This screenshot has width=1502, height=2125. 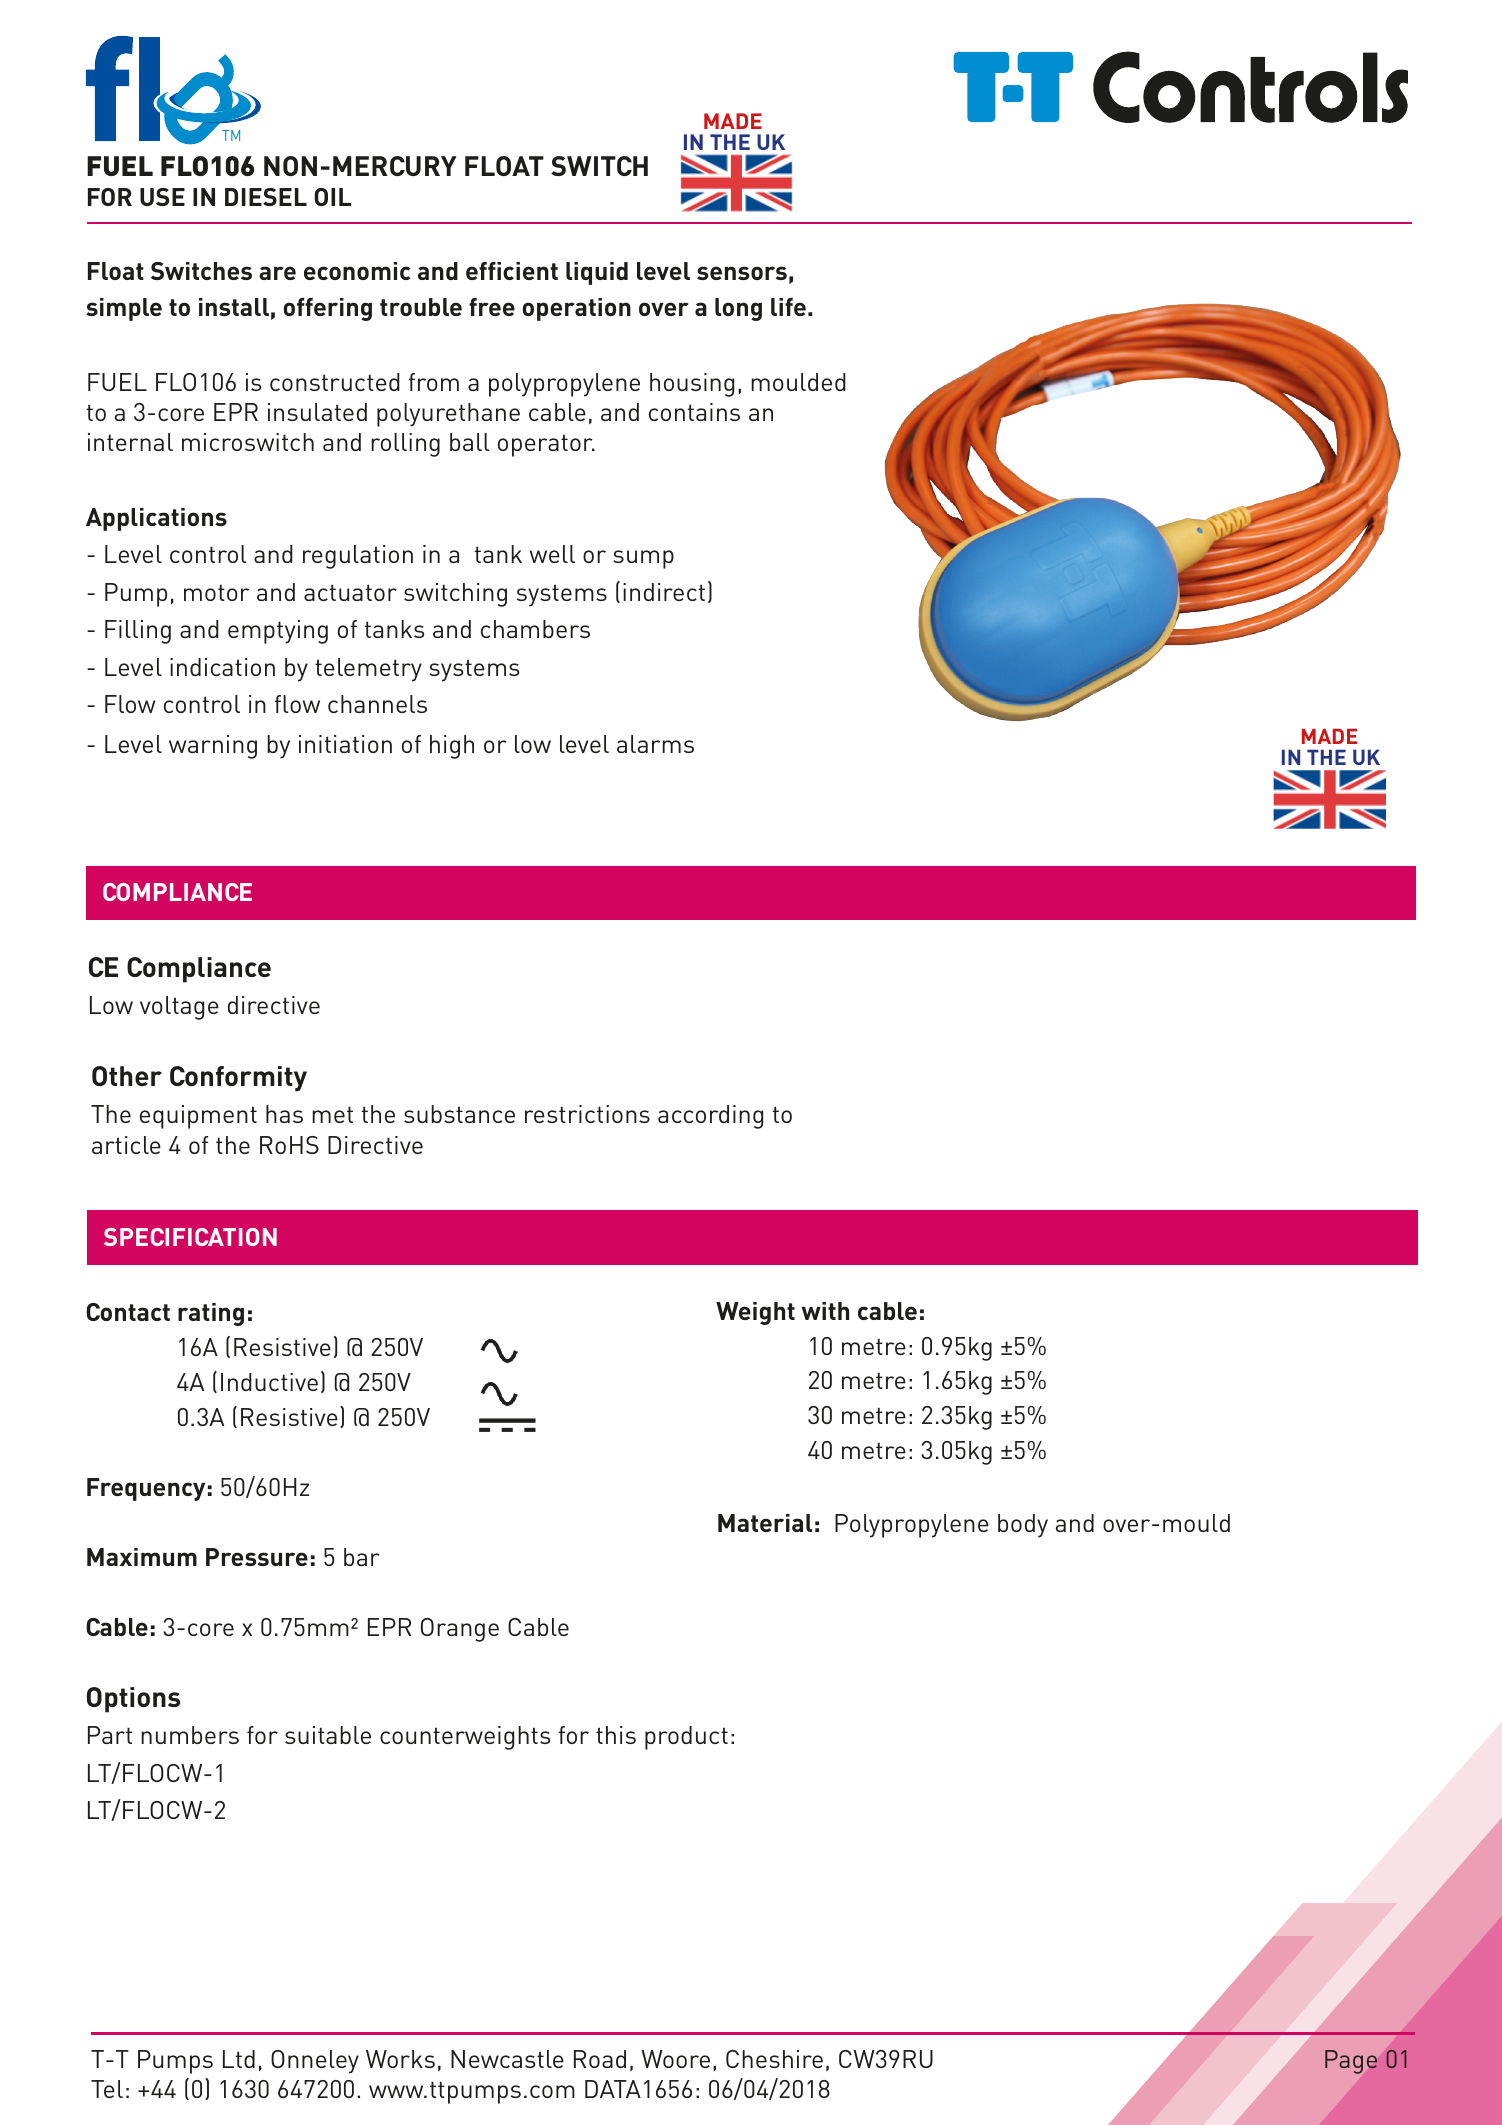 I want to click on Material, so click(x=765, y=1523).
